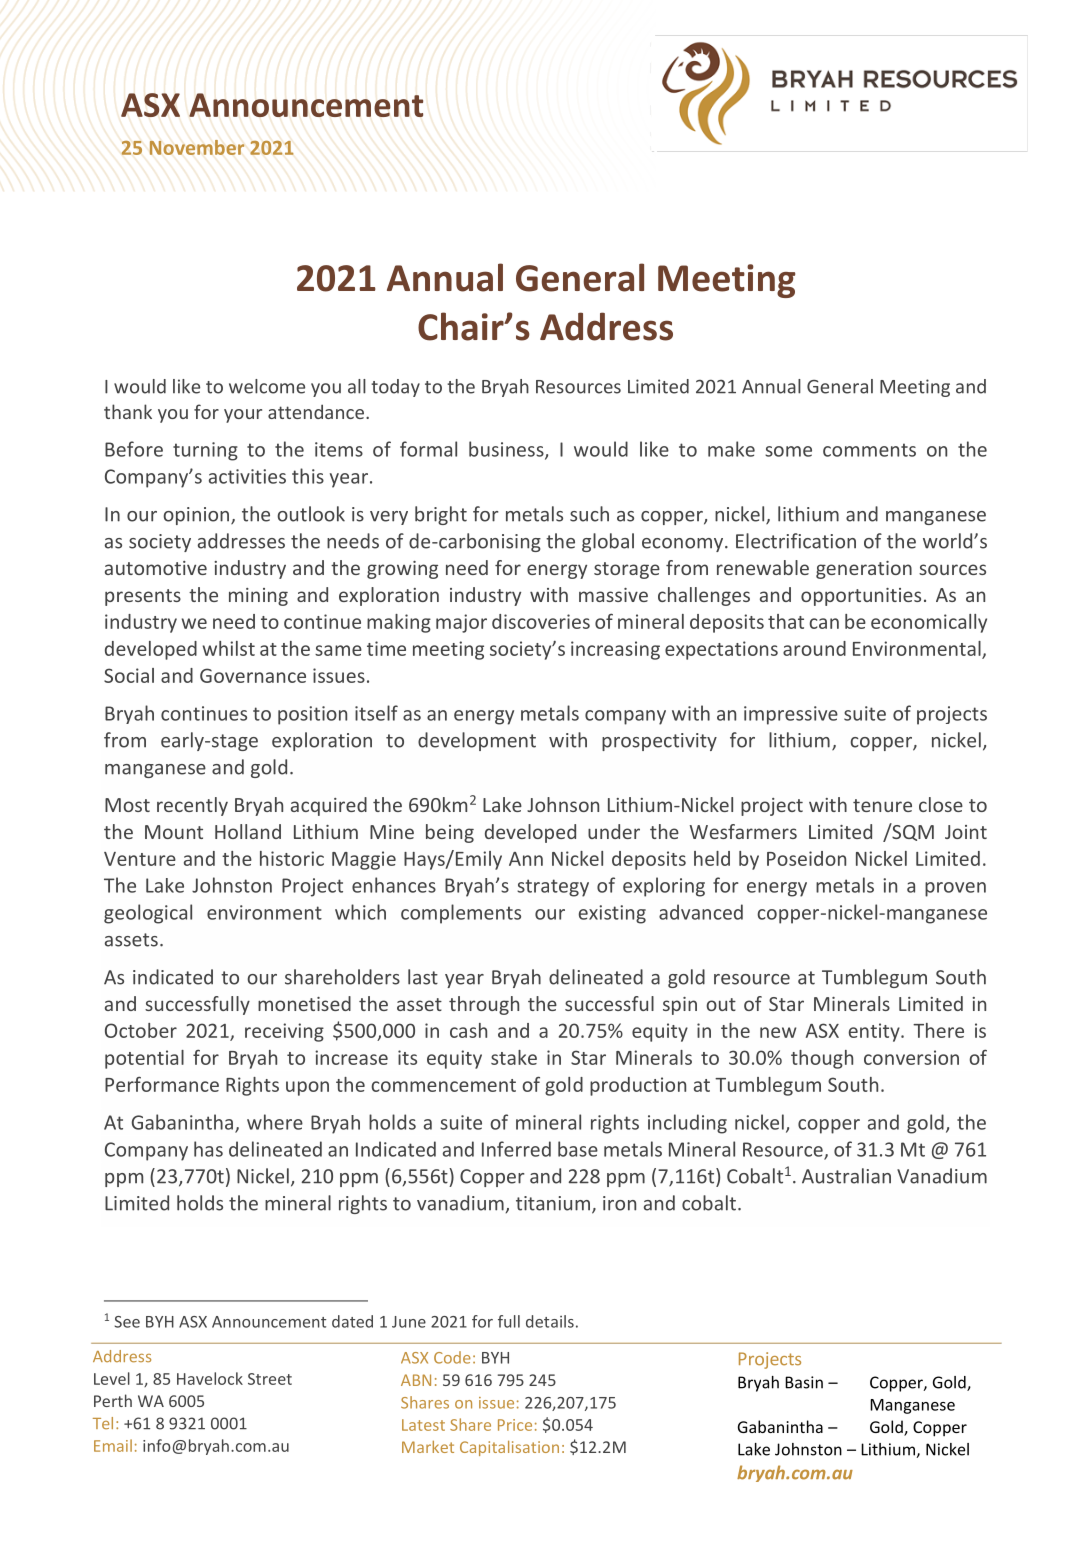  What do you see at coordinates (208, 1149) in the document?
I see `has` at bounding box center [208, 1149].
